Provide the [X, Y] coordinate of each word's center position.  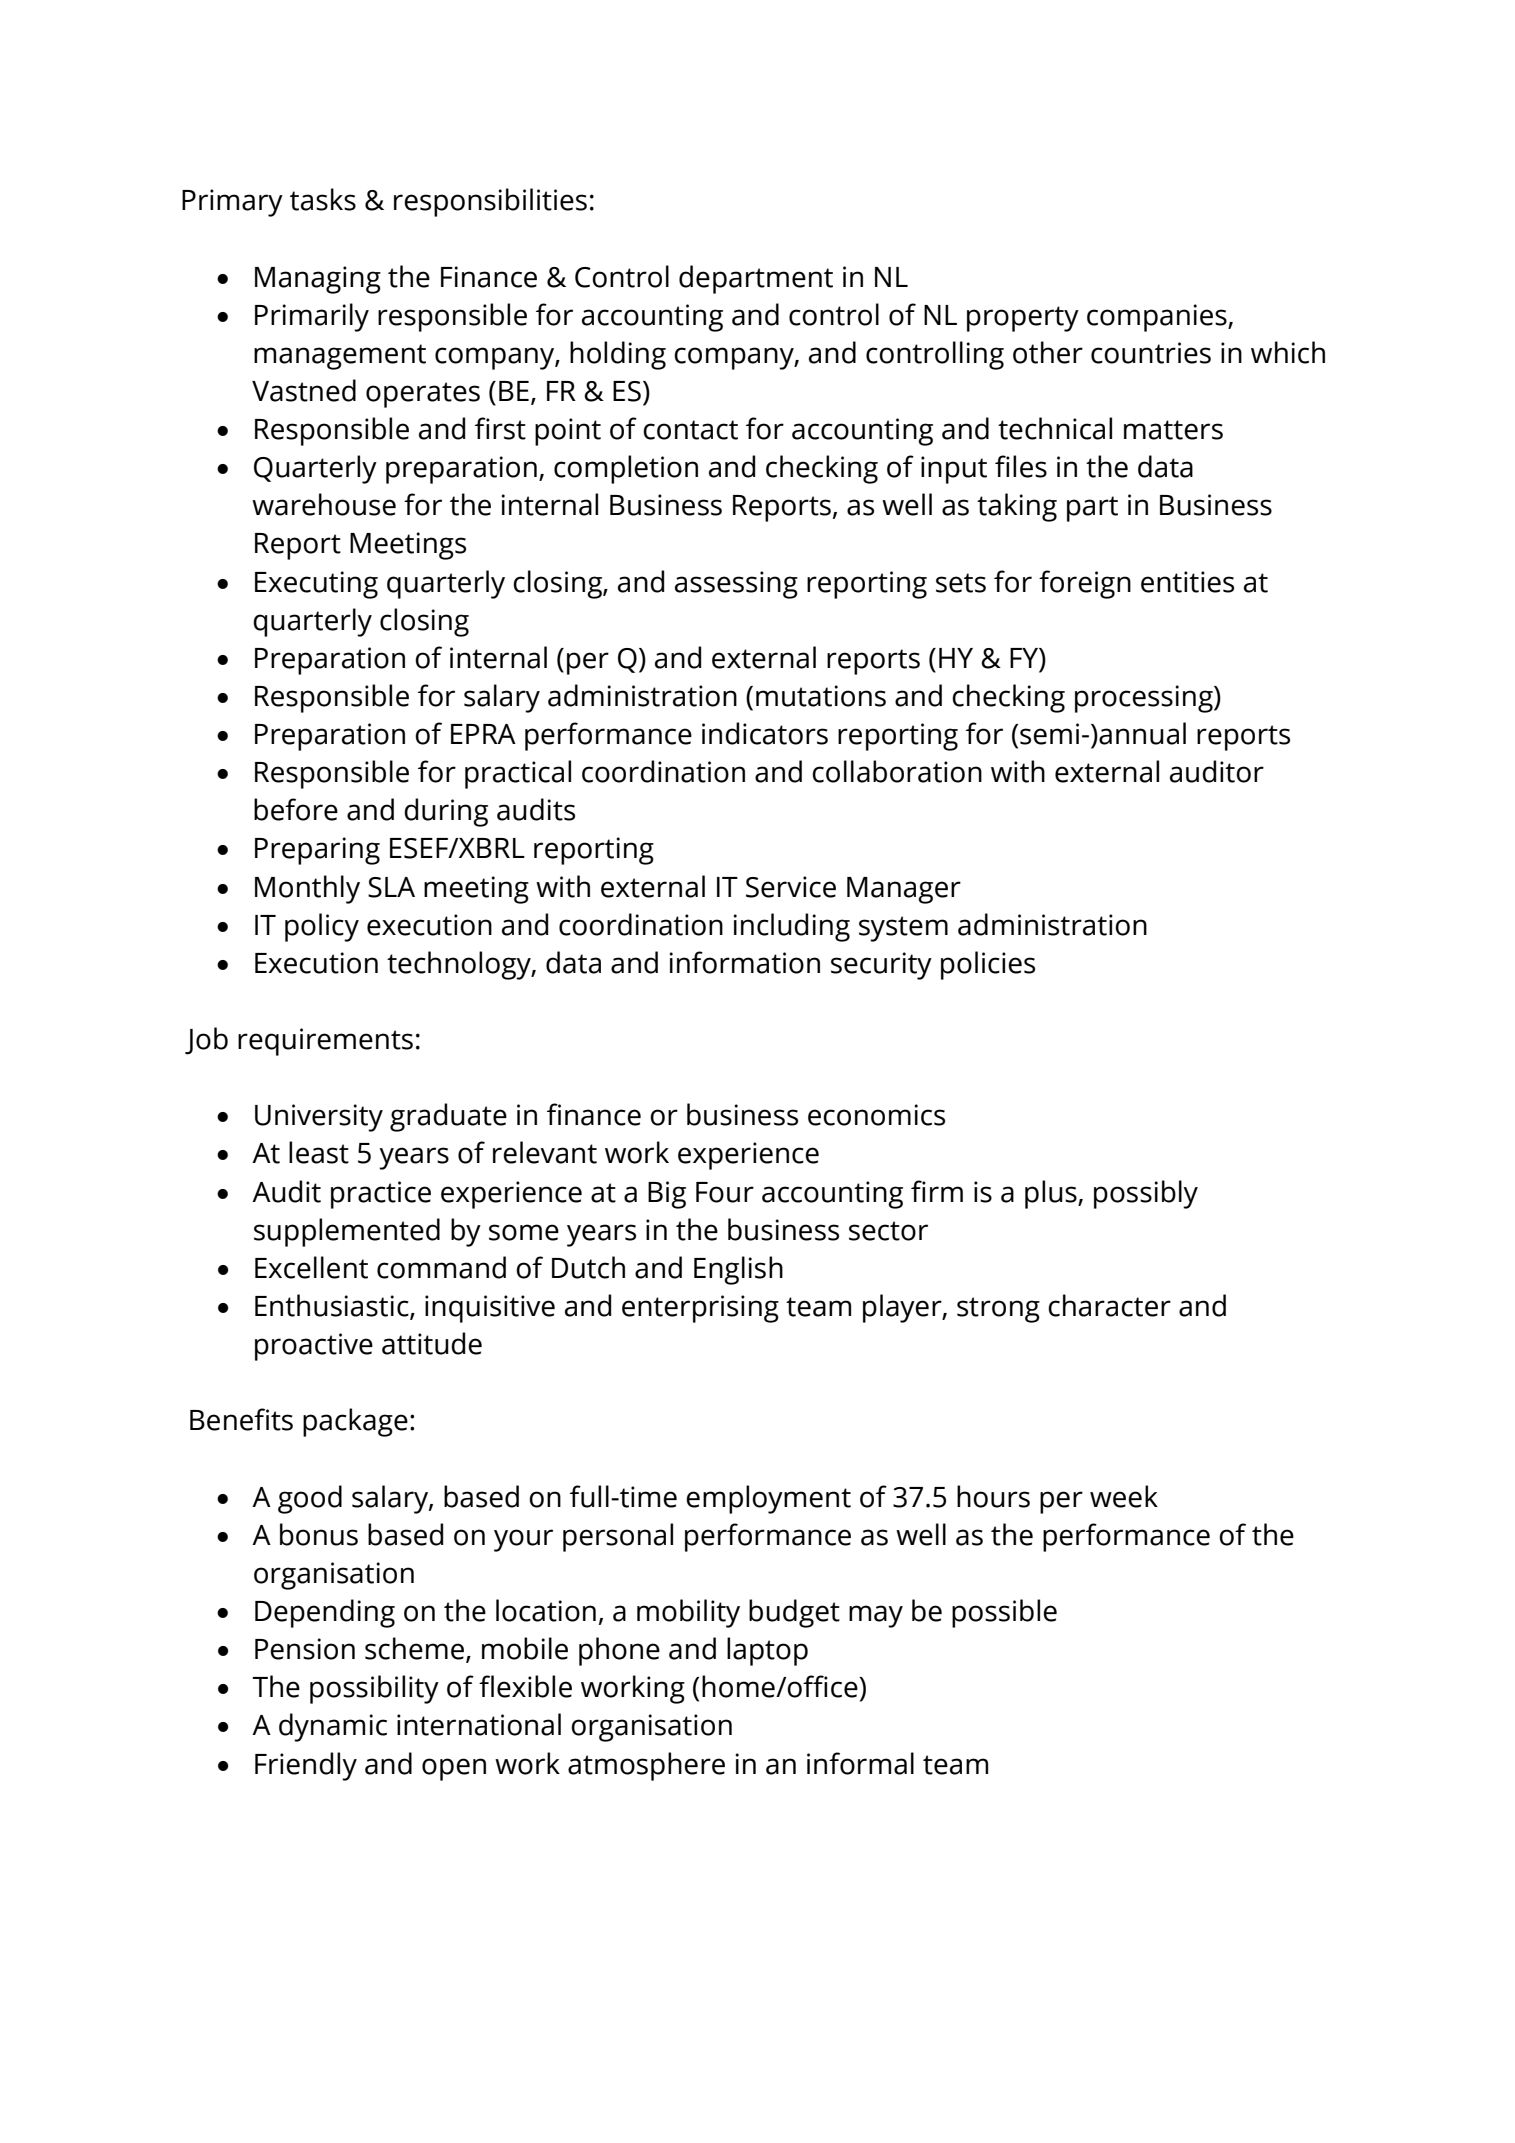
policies [988, 965]
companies [1158, 318]
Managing [318, 280]
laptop [767, 1651]
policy [322, 927]
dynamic [333, 1727]
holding [618, 355]
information [745, 962]
